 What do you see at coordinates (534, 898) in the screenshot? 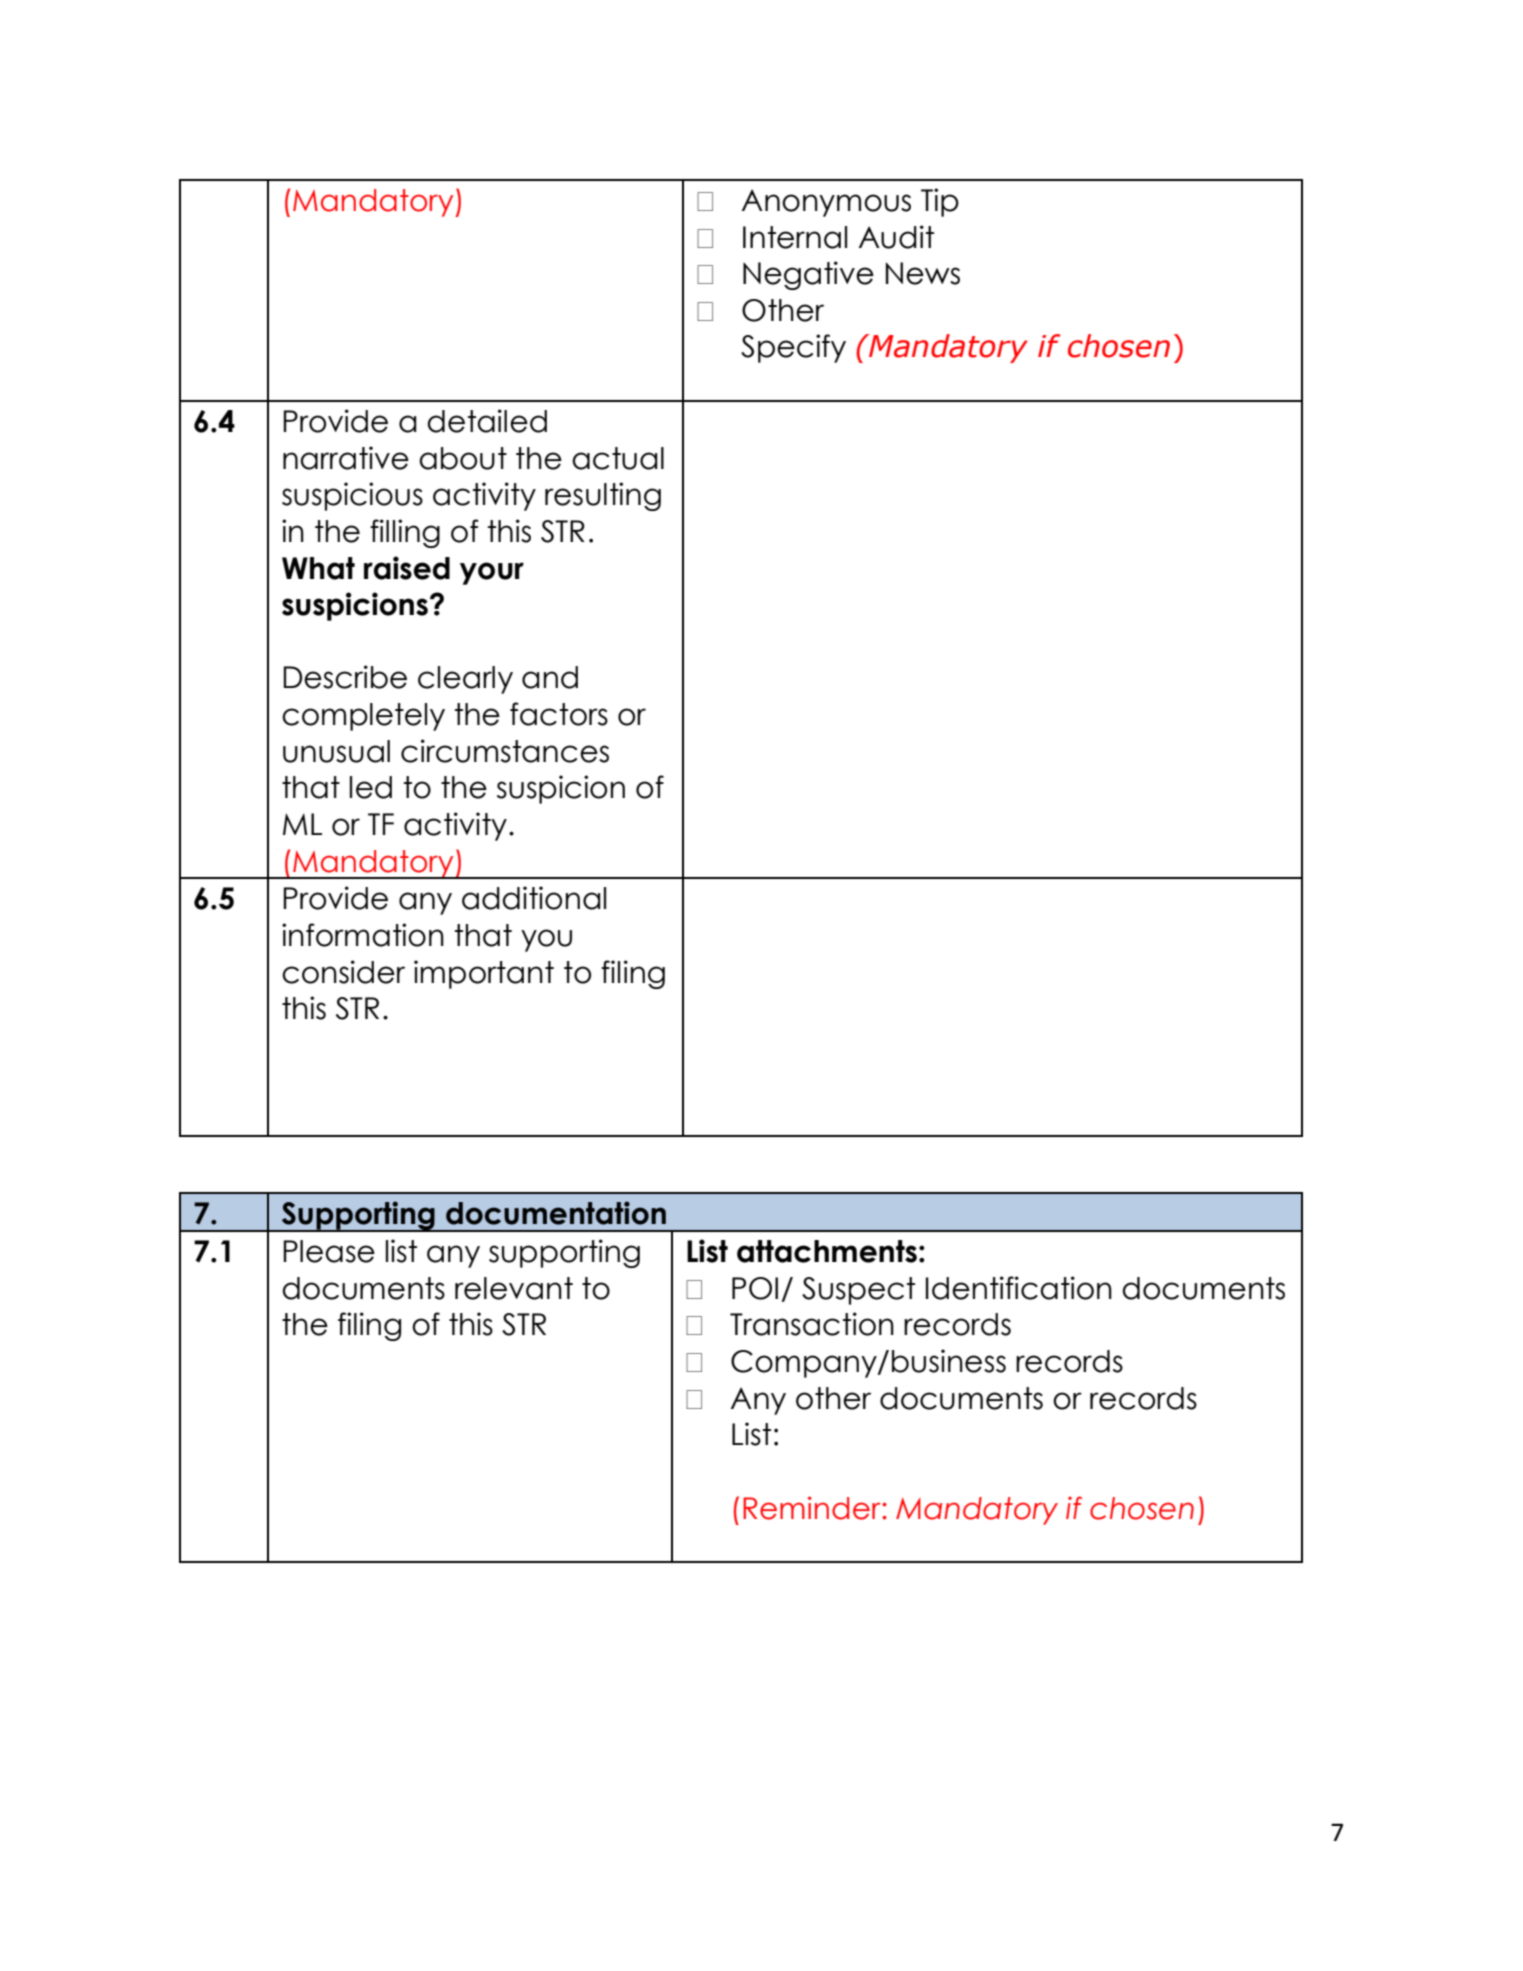
I see `additional` at bounding box center [534, 898].
